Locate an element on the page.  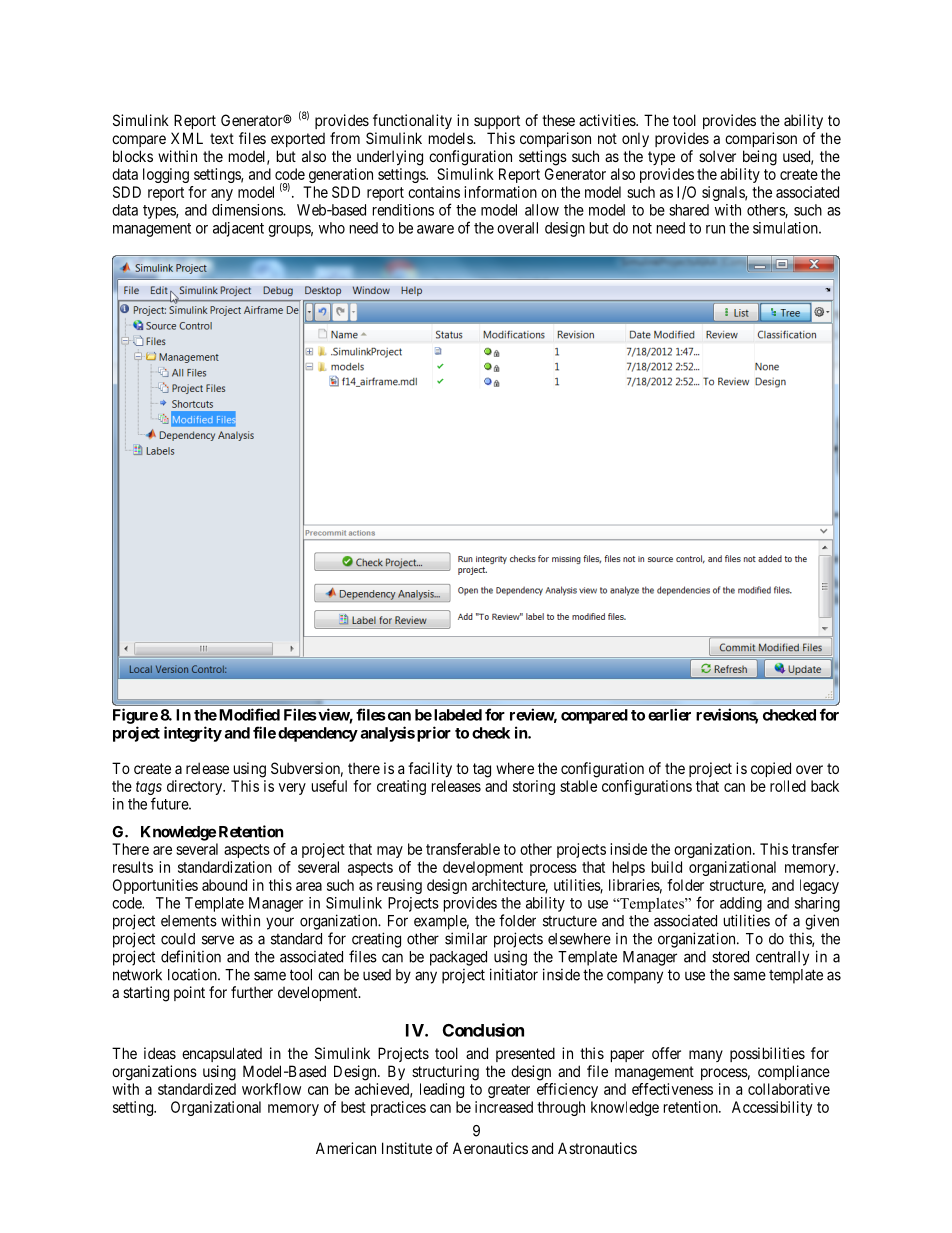
labeled is located at coordinates (458, 715).
